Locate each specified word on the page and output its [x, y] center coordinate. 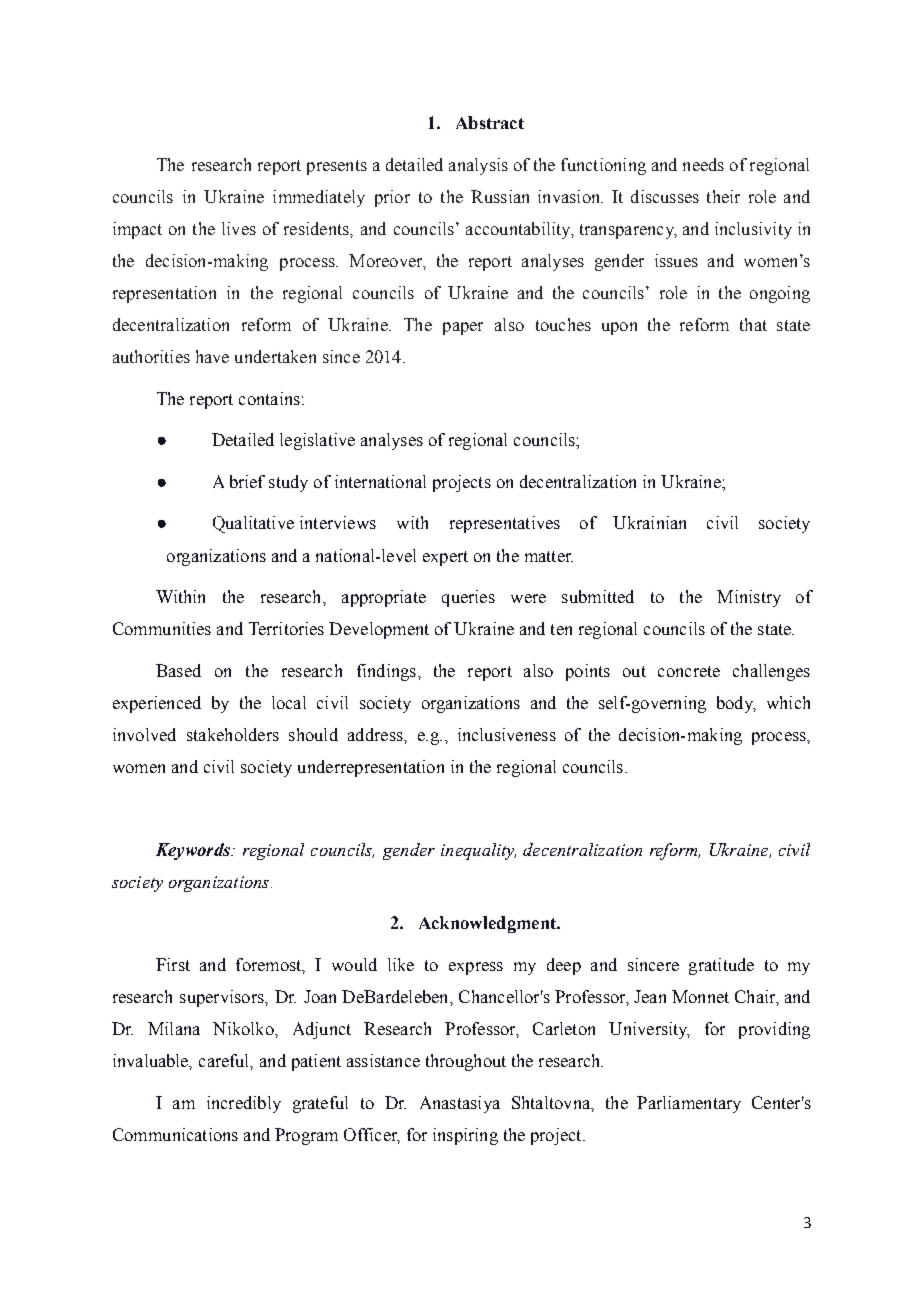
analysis [478, 166]
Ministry [749, 598]
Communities [162, 628]
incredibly [244, 1104]
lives [239, 228]
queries [468, 598]
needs [703, 164]
